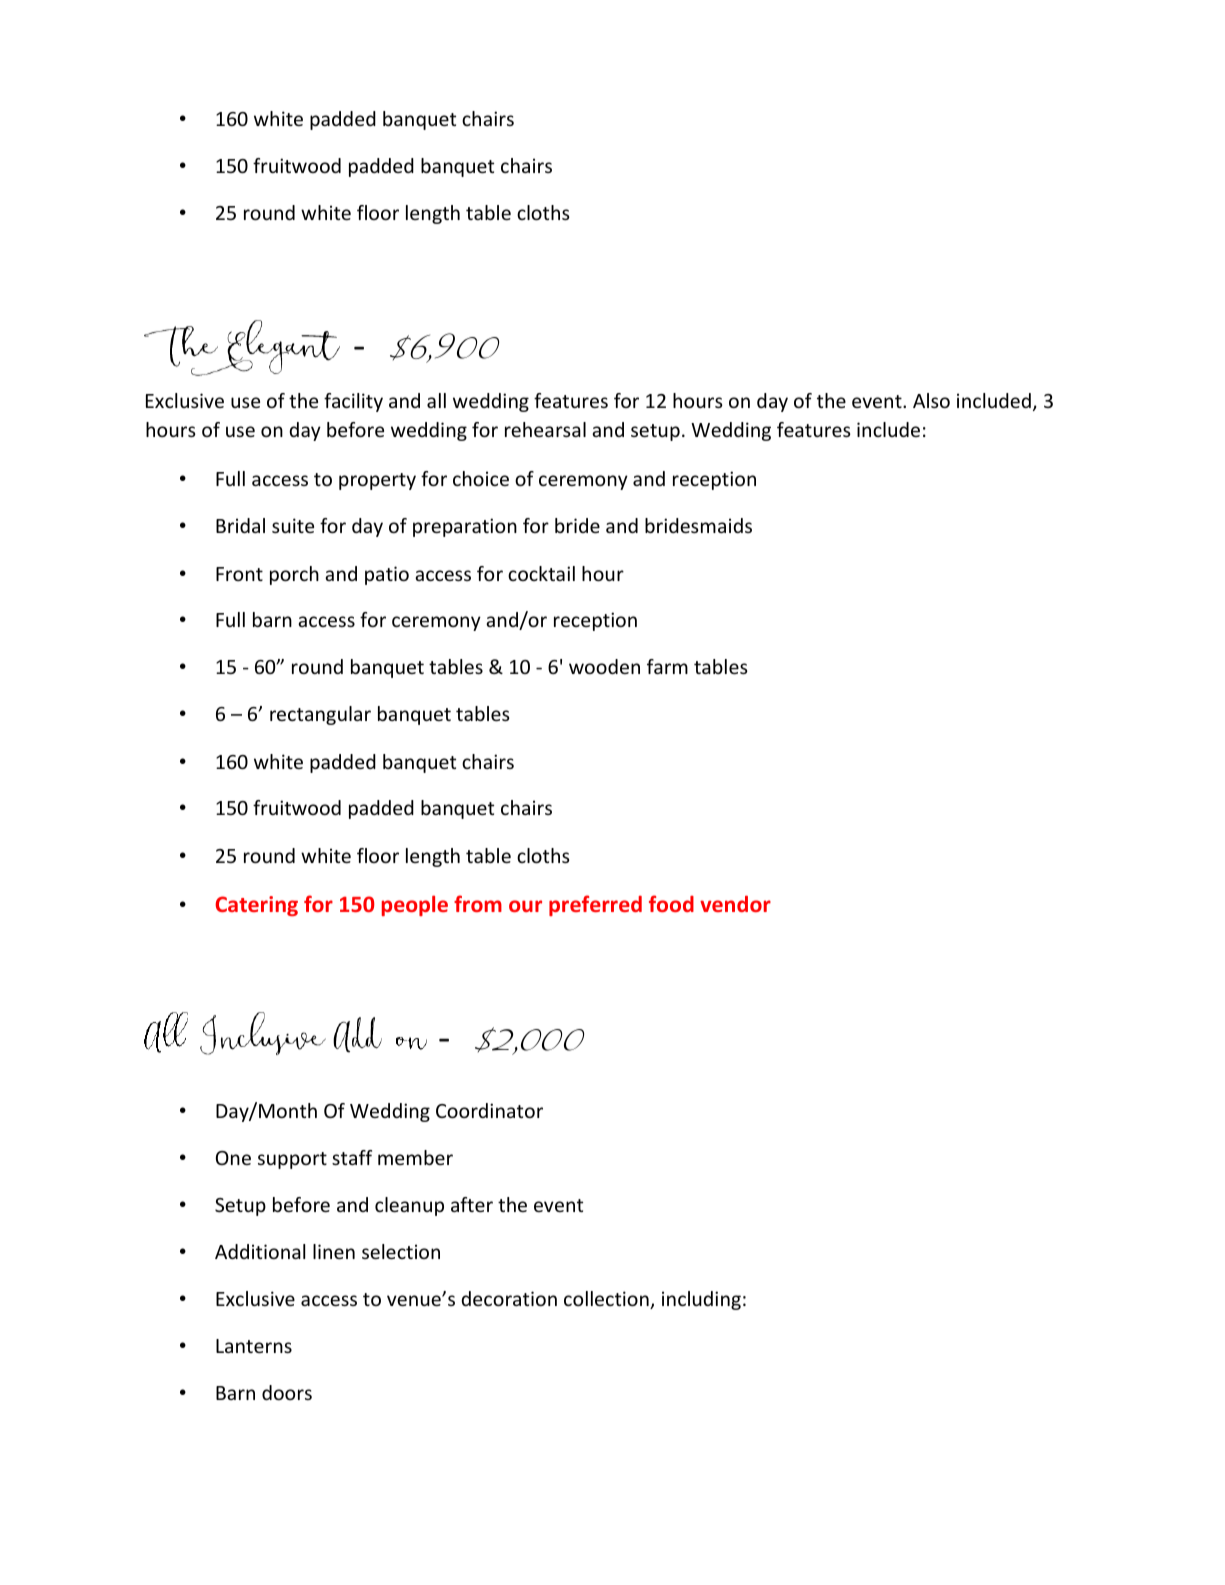 Image resolution: width=1225 pixels, height=1585 pixels. Describe the element at coordinates (604, 666) in the document. I see `wooden` at that location.
